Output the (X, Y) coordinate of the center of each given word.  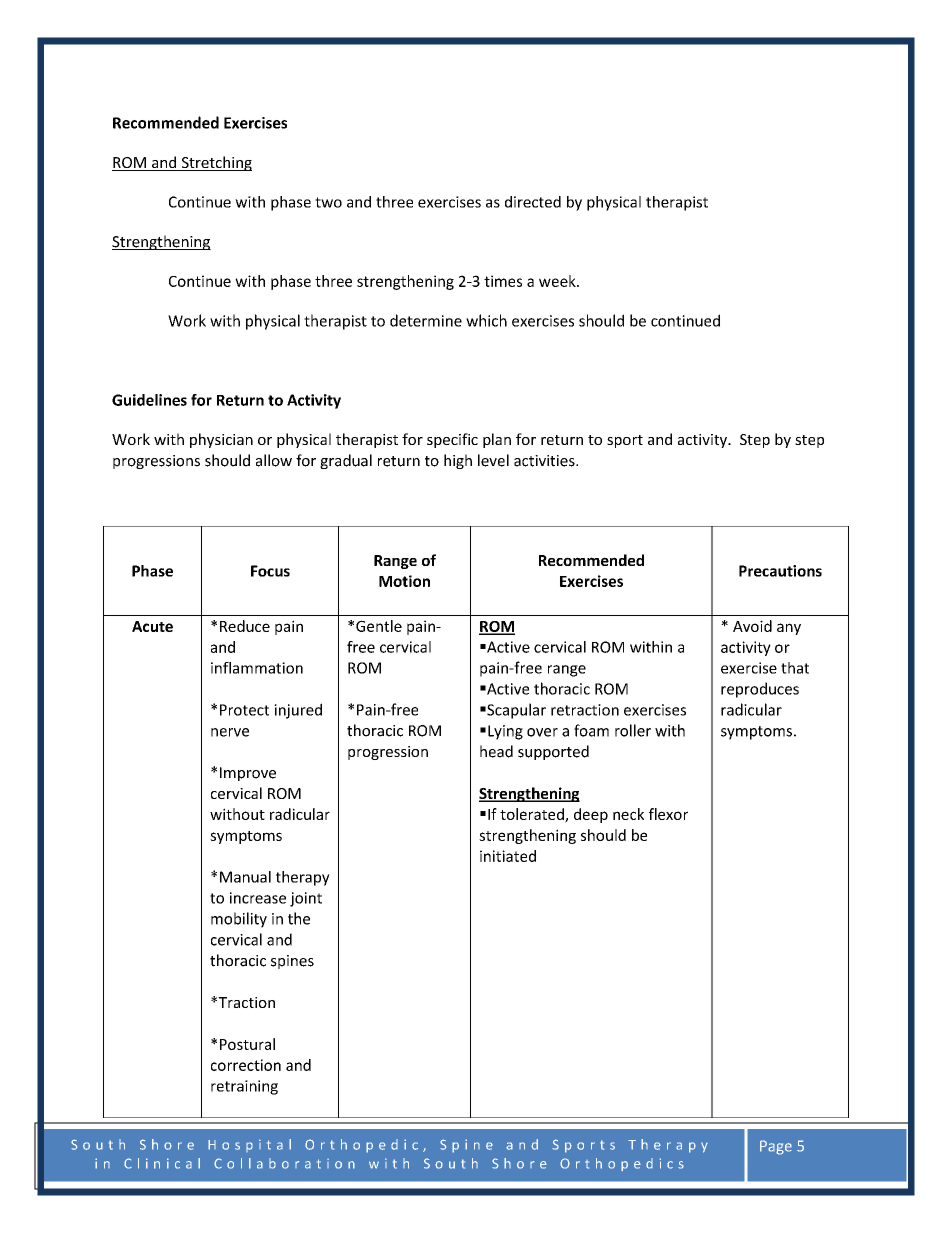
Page (776, 1147)
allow (274, 460)
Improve (248, 774)
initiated (508, 856)
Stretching (215, 163)
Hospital (249, 1145)
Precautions (780, 571)
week (558, 281)
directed (533, 202)
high (458, 461)
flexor (668, 814)
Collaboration (284, 1163)
